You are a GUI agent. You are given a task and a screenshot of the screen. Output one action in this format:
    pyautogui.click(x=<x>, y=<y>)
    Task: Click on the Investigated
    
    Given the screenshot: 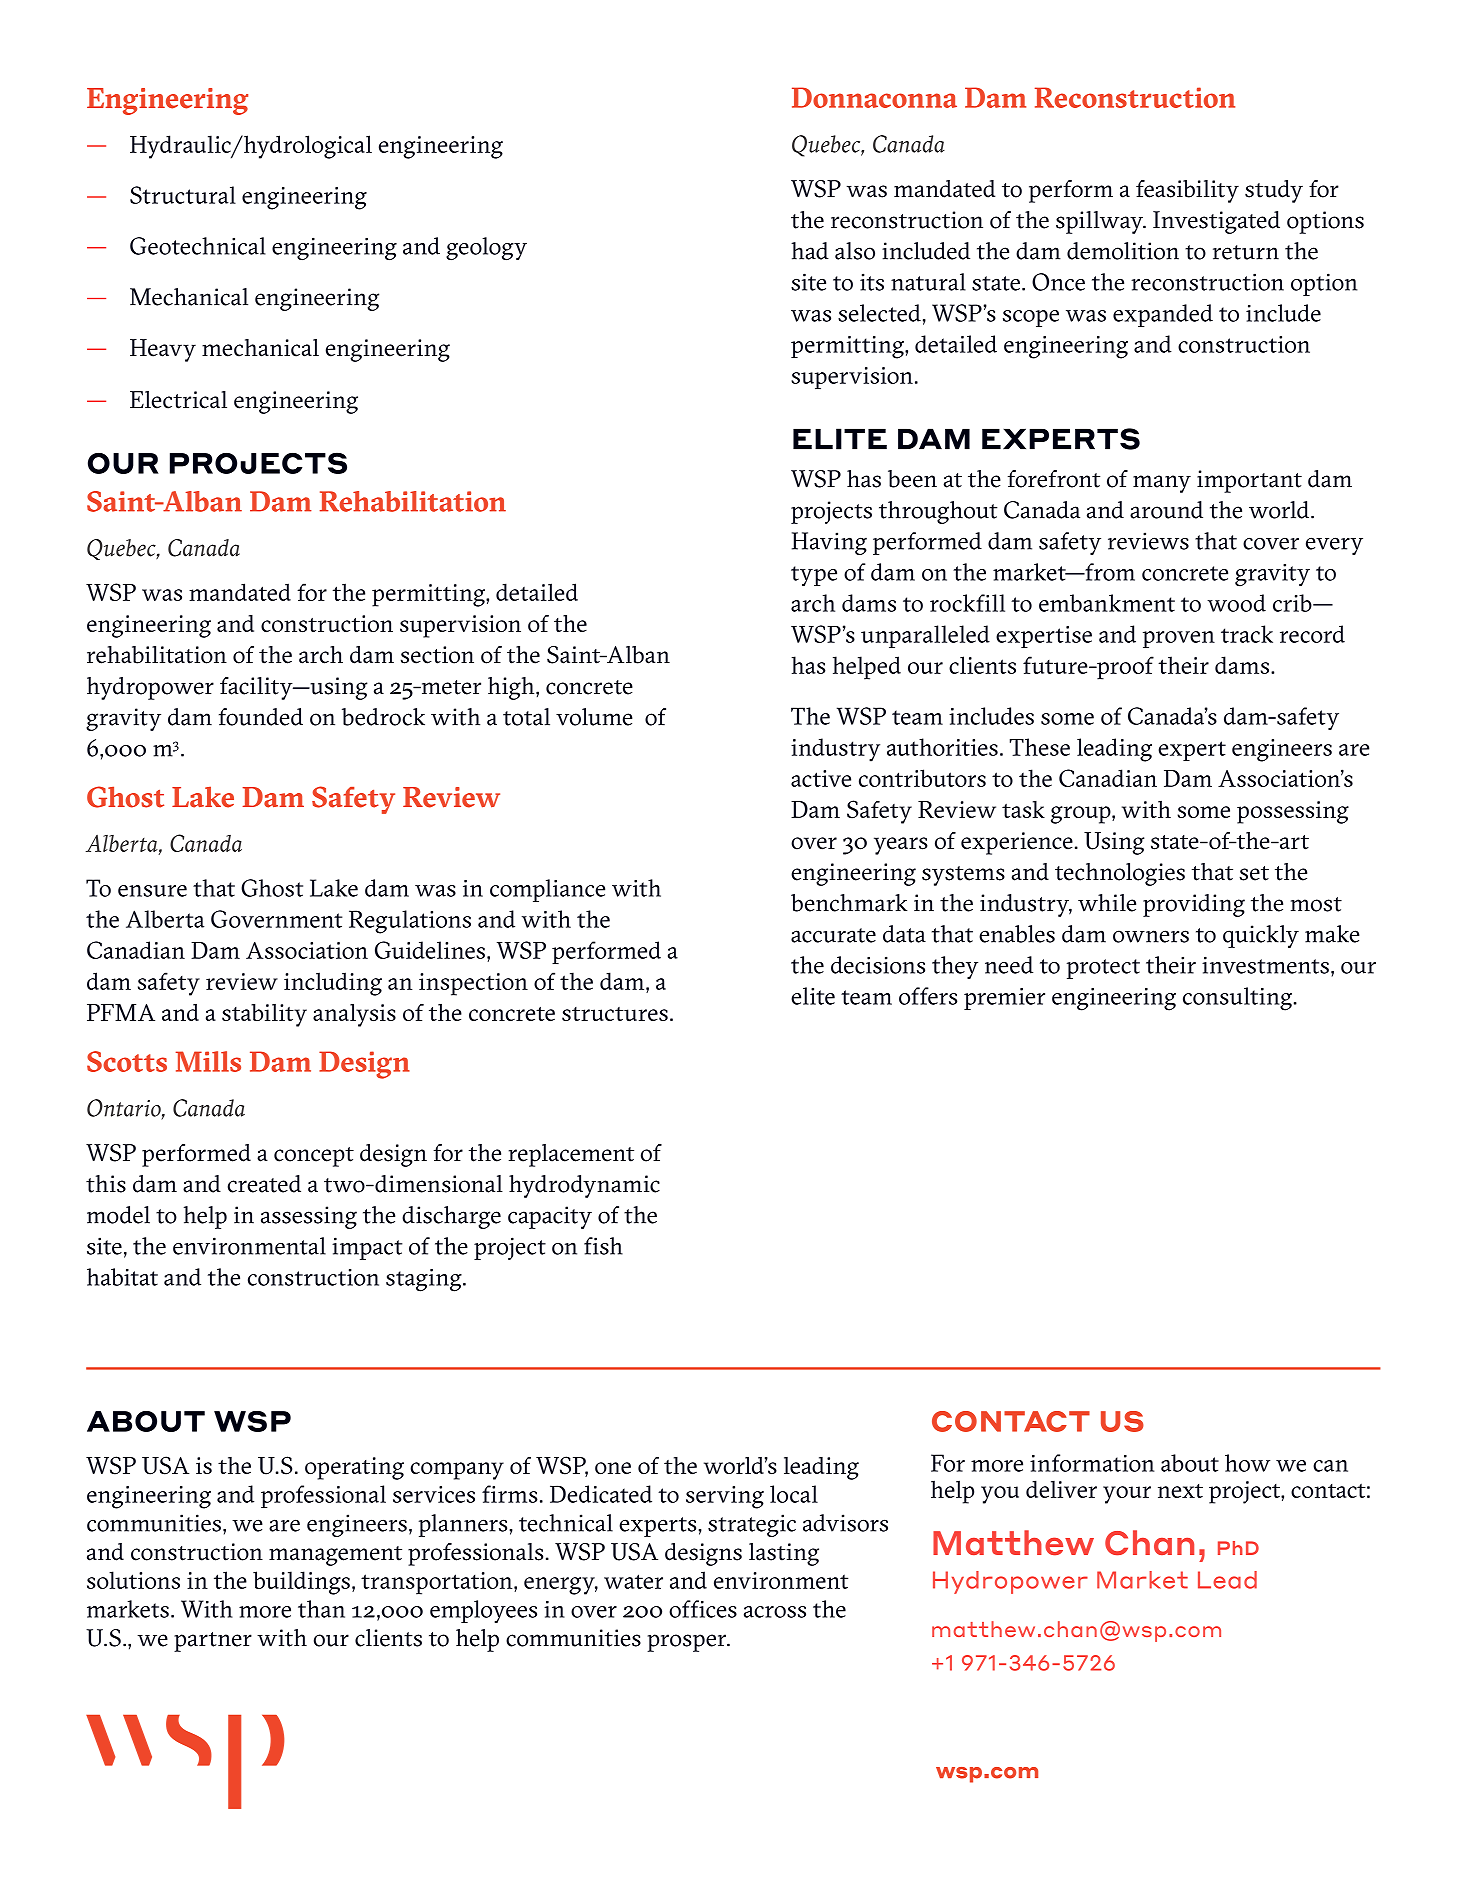 What is the action you would take?
    pyautogui.click(x=1216, y=222)
